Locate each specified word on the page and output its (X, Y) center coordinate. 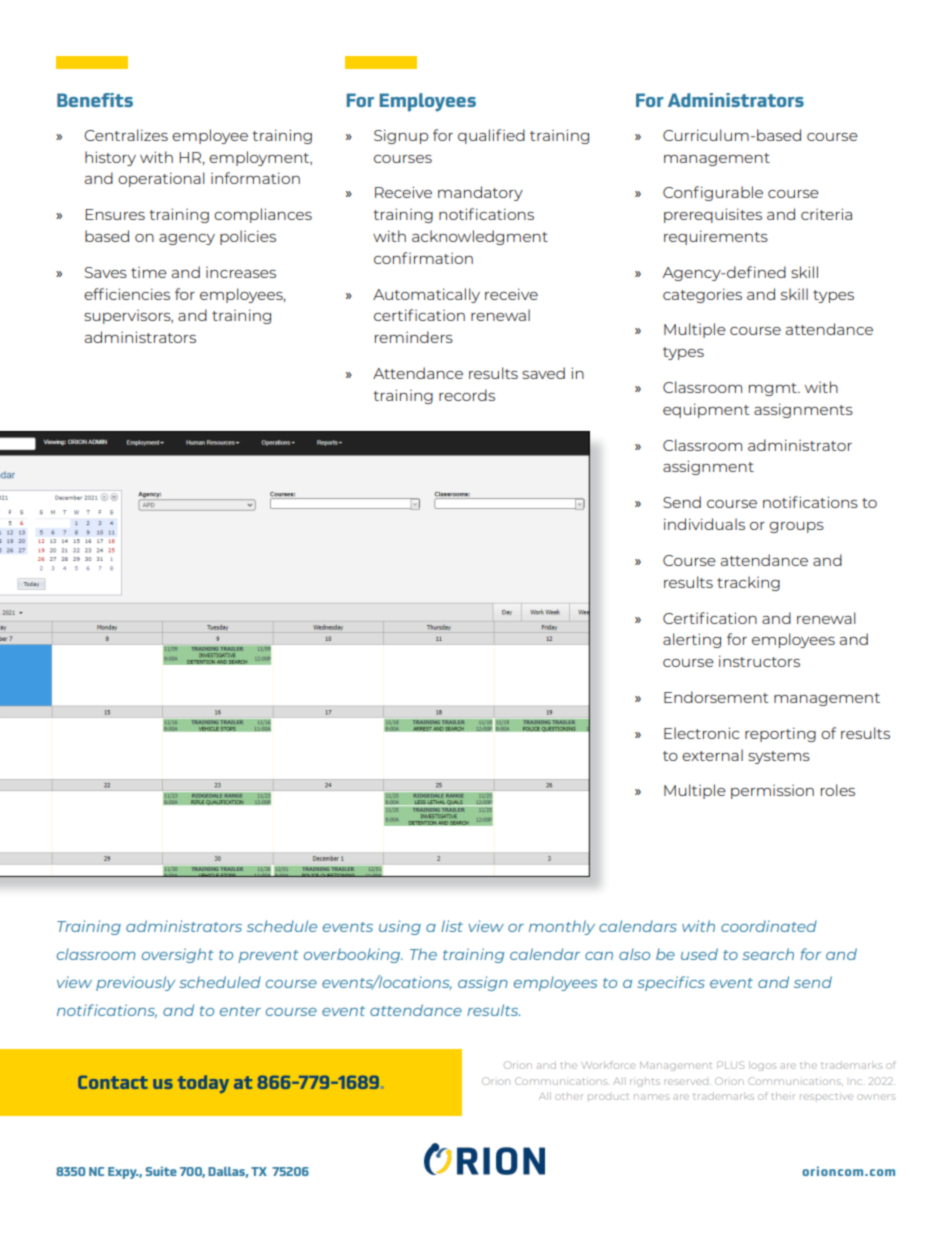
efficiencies (127, 294)
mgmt (774, 389)
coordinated (769, 926)
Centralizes (126, 135)
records (467, 395)
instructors (759, 661)
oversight (178, 955)
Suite (161, 1171)
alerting (692, 640)
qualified (491, 136)
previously (135, 983)
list (452, 926)
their (783, 1096)
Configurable (713, 193)
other (569, 1097)
